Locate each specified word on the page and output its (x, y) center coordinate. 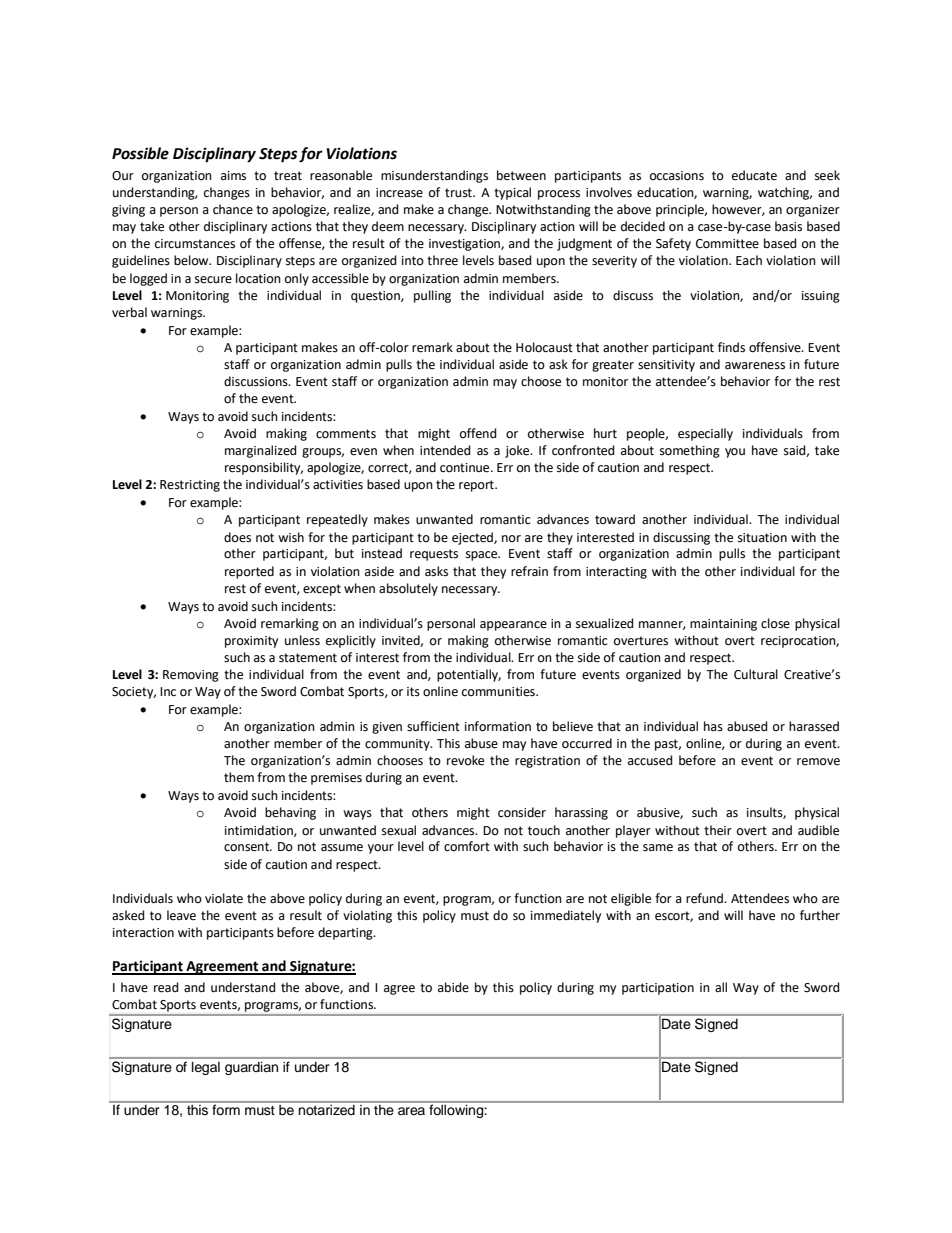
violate (224, 898)
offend (478, 433)
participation (658, 989)
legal (206, 1068)
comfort (467, 846)
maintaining (723, 625)
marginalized (261, 451)
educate (754, 175)
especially (705, 434)
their (718, 830)
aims (233, 176)
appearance (513, 626)
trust (459, 193)
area (411, 1111)
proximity (251, 642)
